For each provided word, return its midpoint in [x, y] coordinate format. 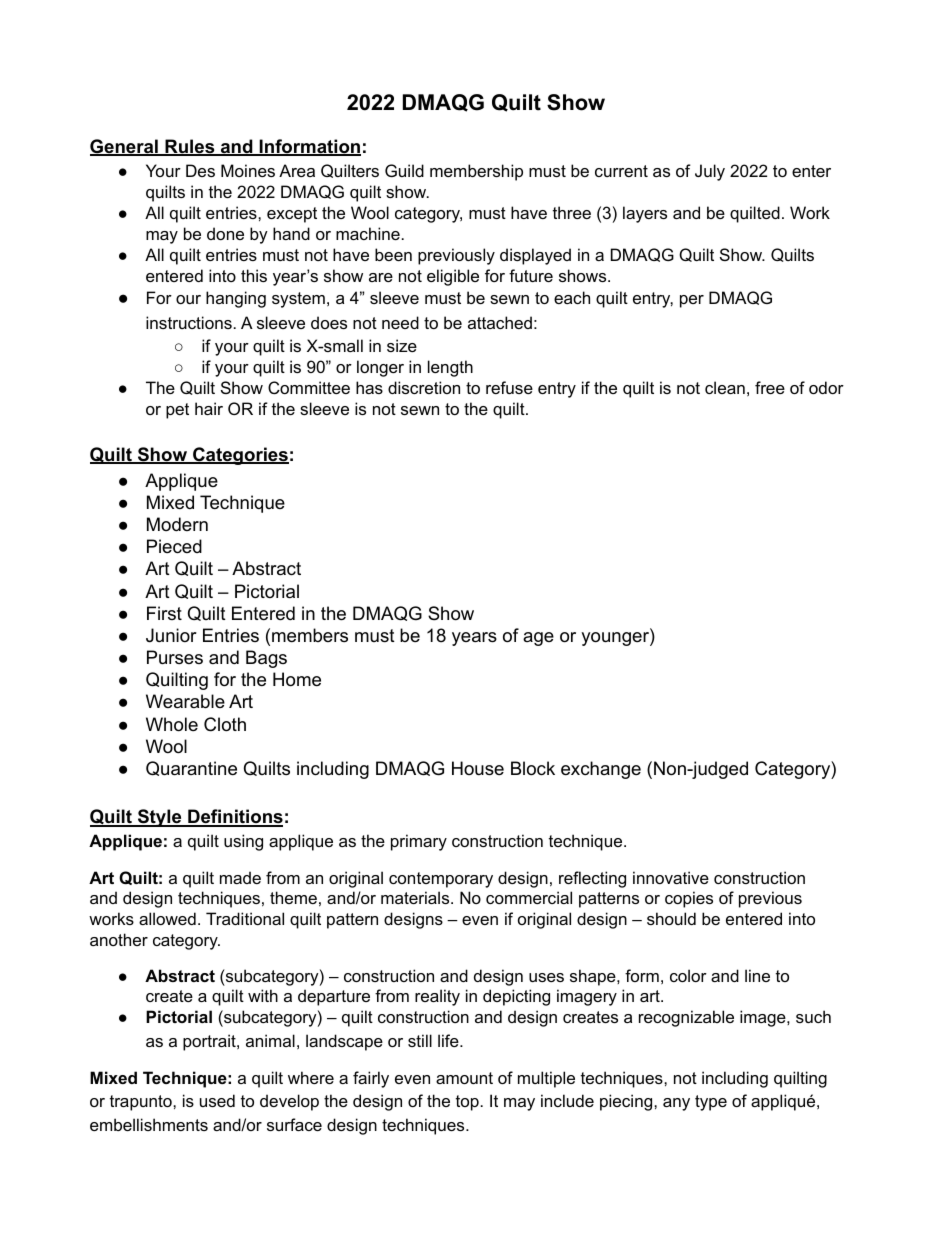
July [710, 172]
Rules [190, 147]
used [217, 1100]
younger [616, 639]
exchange [601, 770]
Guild [404, 170]
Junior [171, 635]
